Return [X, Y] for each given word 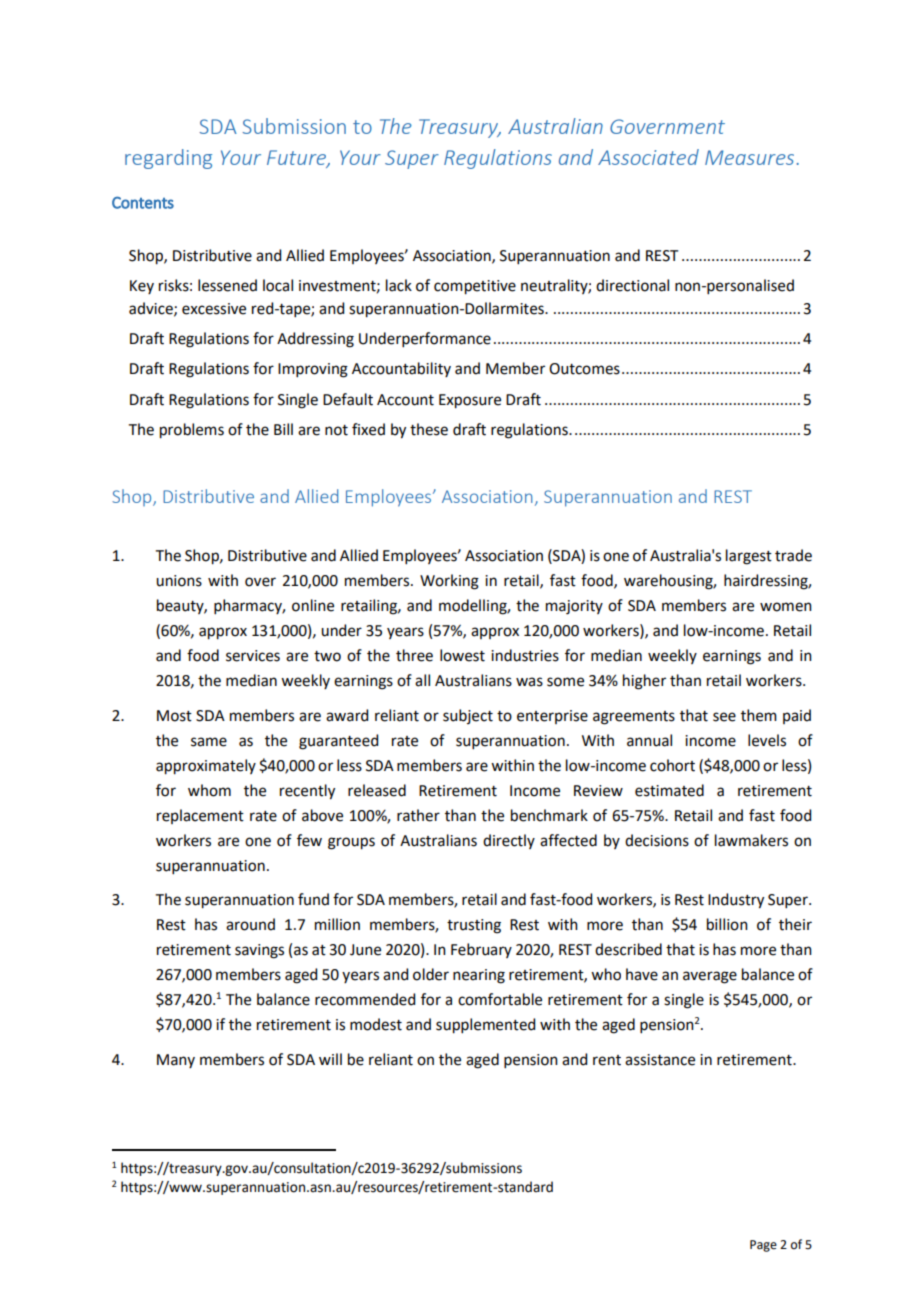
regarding [168, 159]
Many [176, 1061]
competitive [475, 287]
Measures [749, 157]
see [724, 717]
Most [174, 716]
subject [468, 716]
